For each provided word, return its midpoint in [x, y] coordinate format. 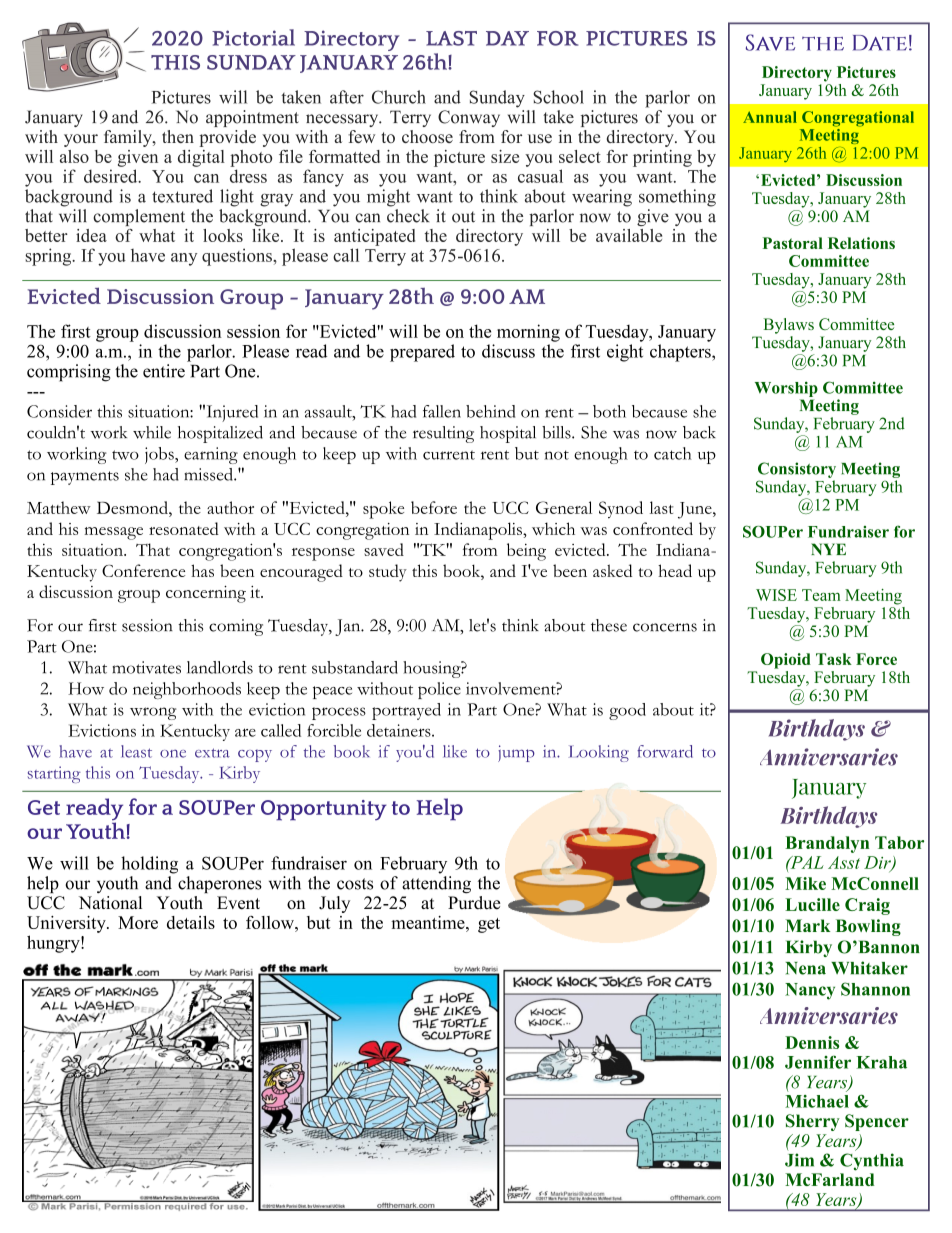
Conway [469, 118]
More [138, 922]
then [178, 136]
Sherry [813, 1122]
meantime [429, 922]
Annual [770, 117]
